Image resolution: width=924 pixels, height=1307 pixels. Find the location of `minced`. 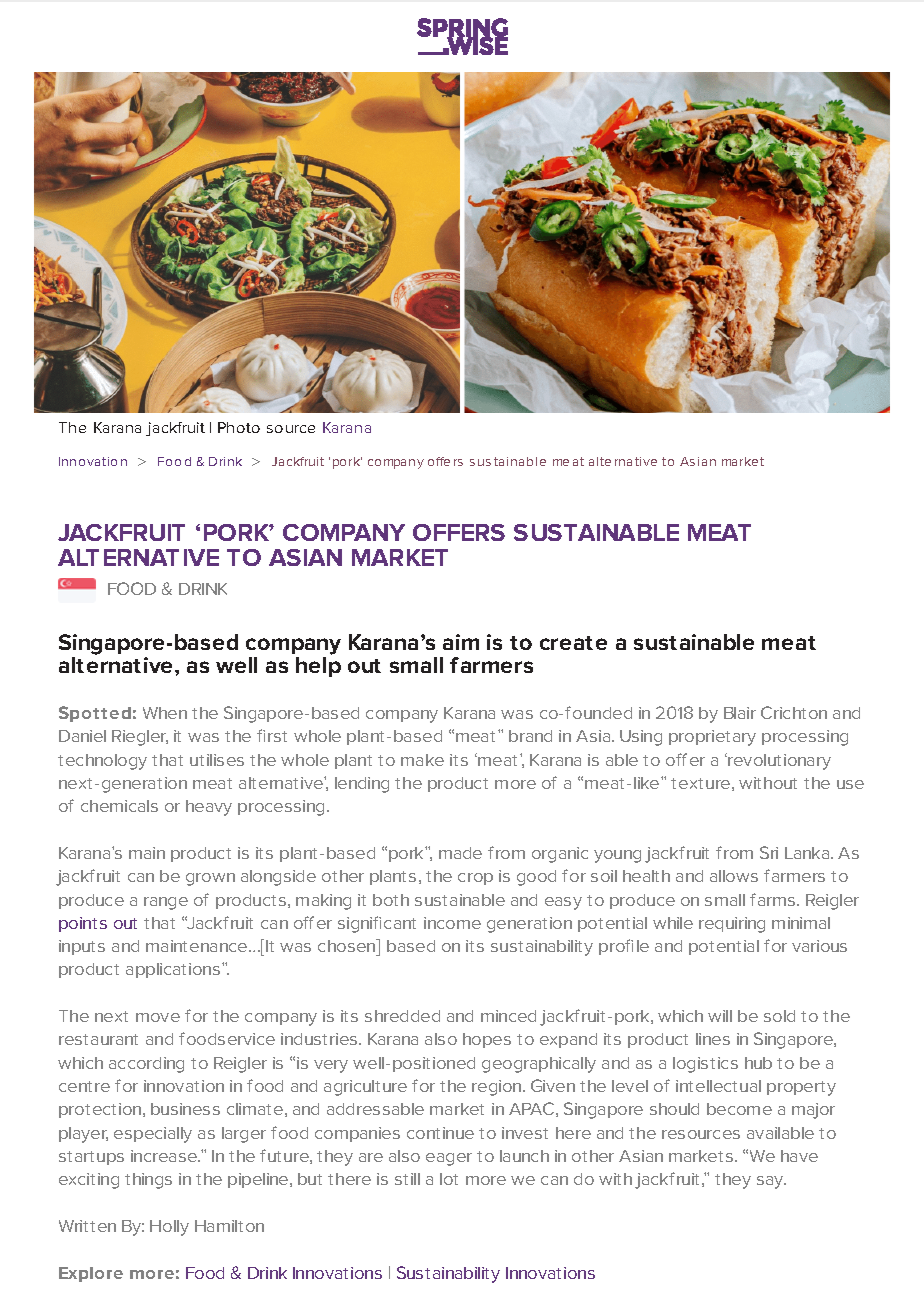

minced is located at coordinates (508, 1016).
